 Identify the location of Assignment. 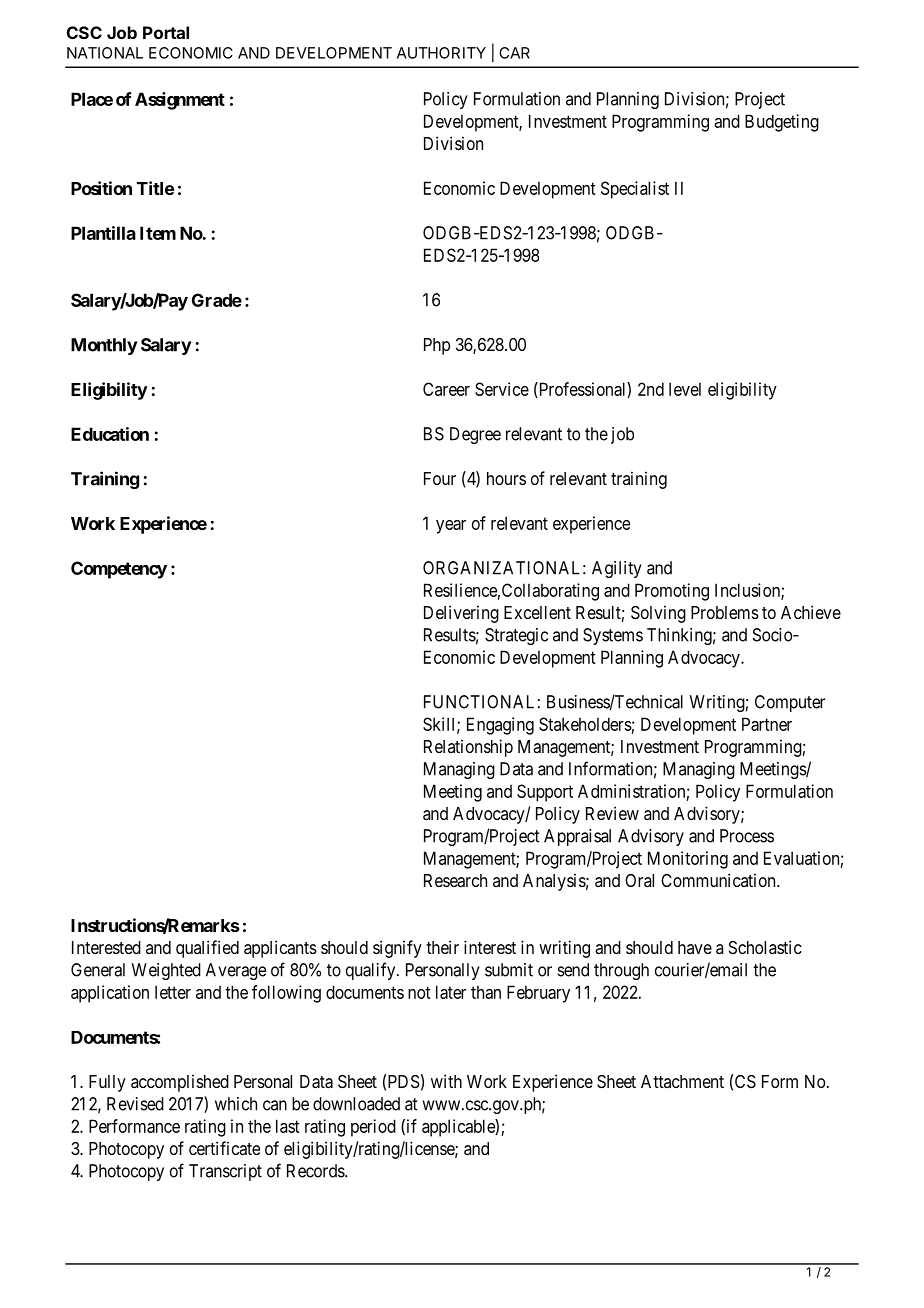
(180, 101).
